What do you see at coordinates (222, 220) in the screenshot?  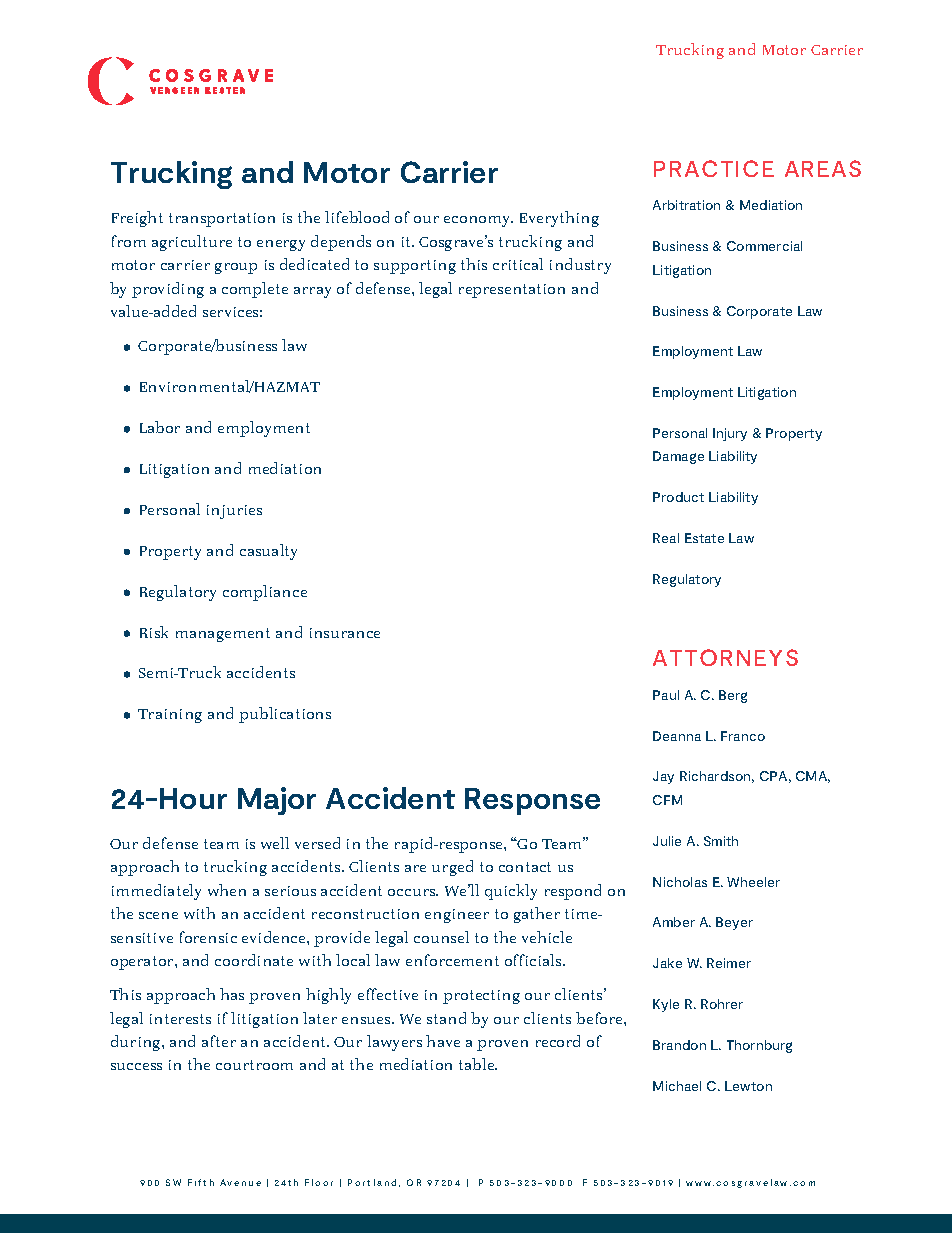 I see `transportation` at bounding box center [222, 220].
